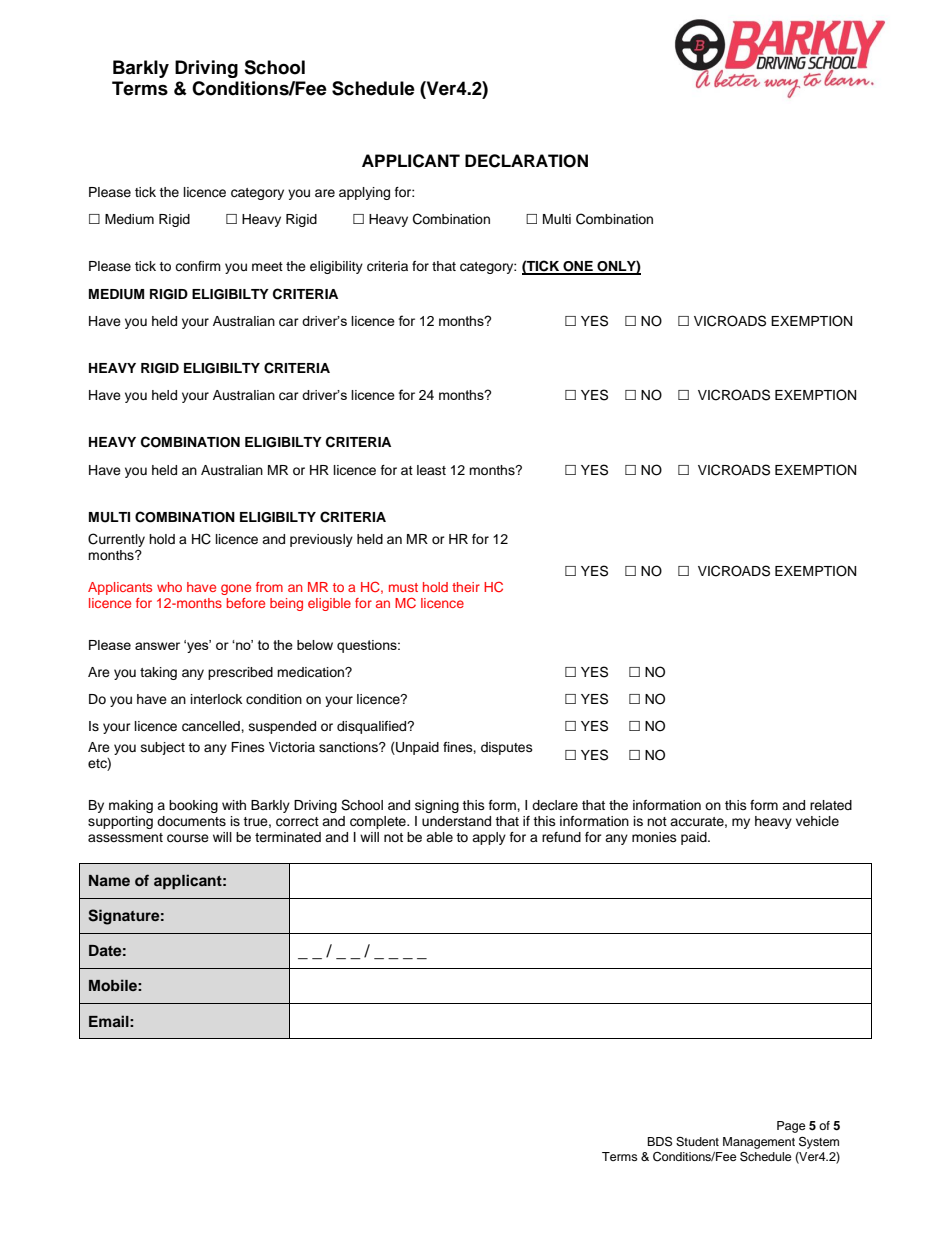  Describe the element at coordinates (659, 1141) in the image. I see `BDS` at that location.
